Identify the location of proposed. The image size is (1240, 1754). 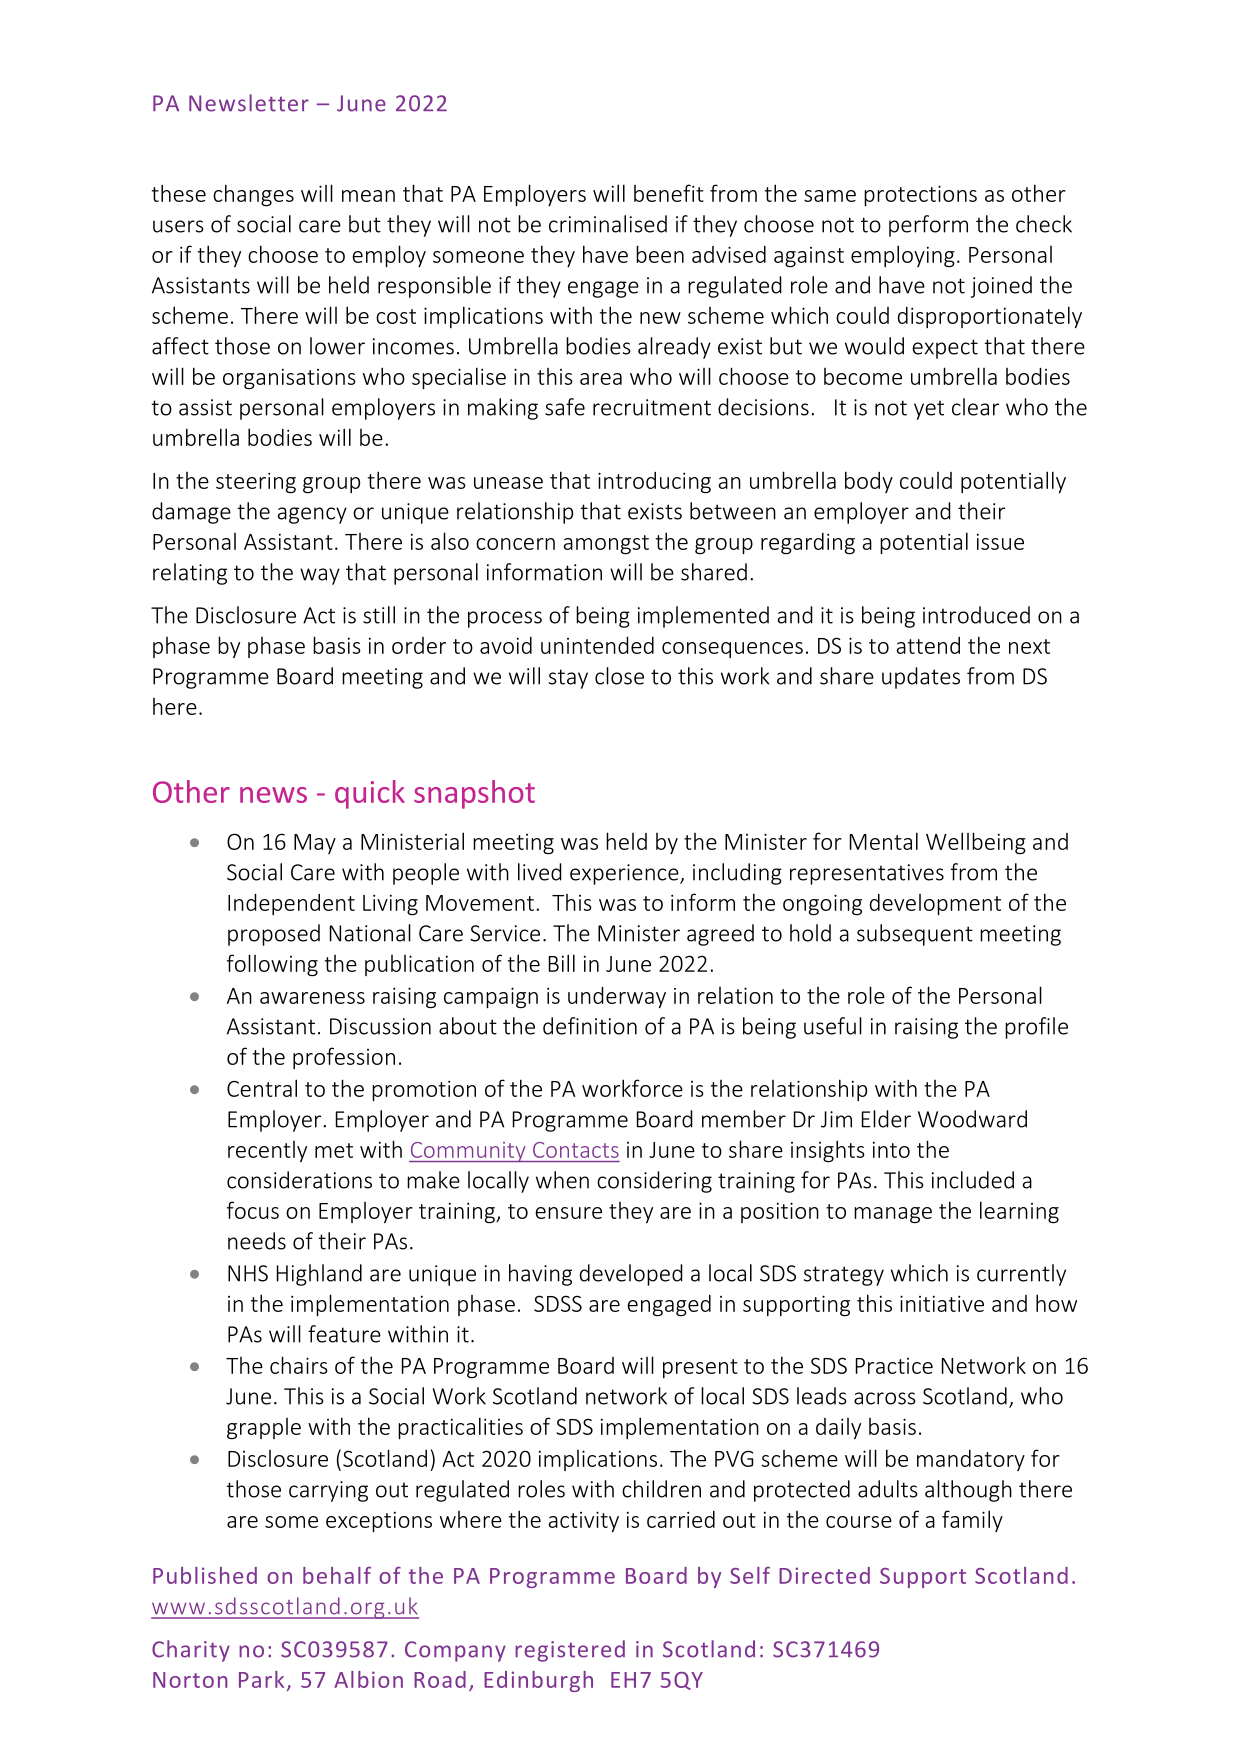
(274, 935).
